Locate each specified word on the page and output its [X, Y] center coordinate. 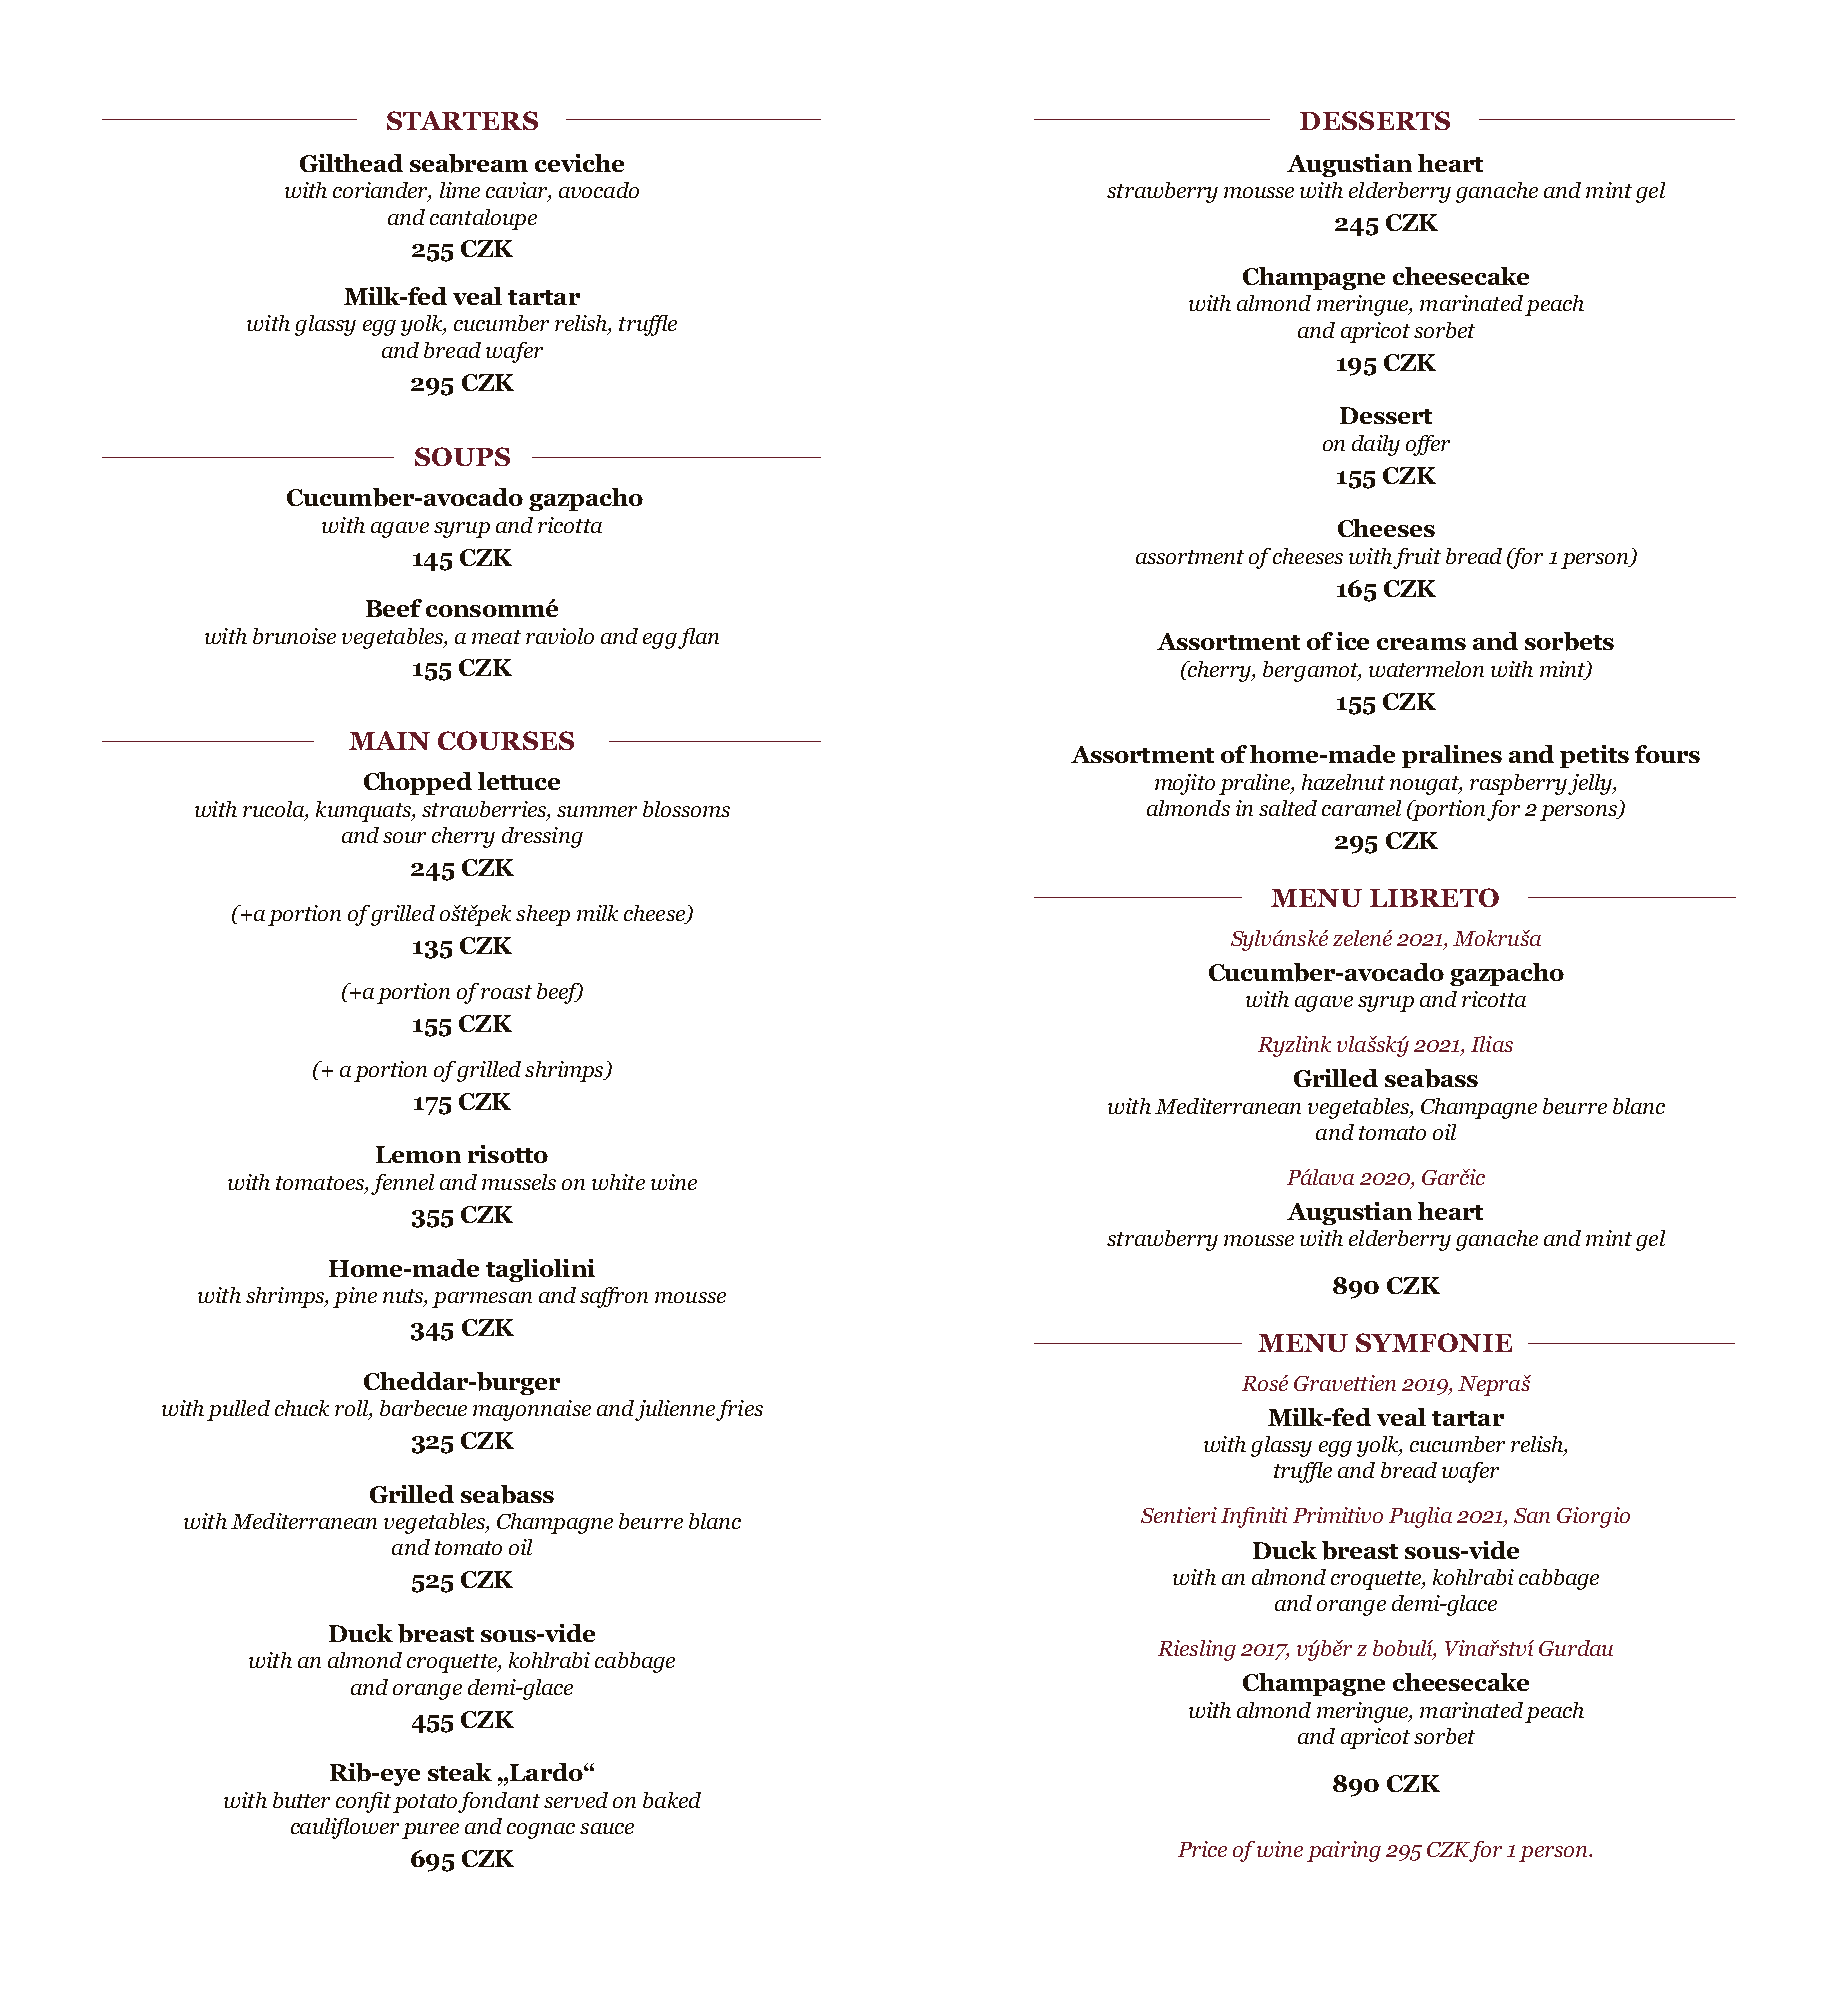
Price [1202, 1849]
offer [1428, 445]
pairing [1344, 1851]
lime [460, 190]
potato [426, 1803]
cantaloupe [483, 219]
